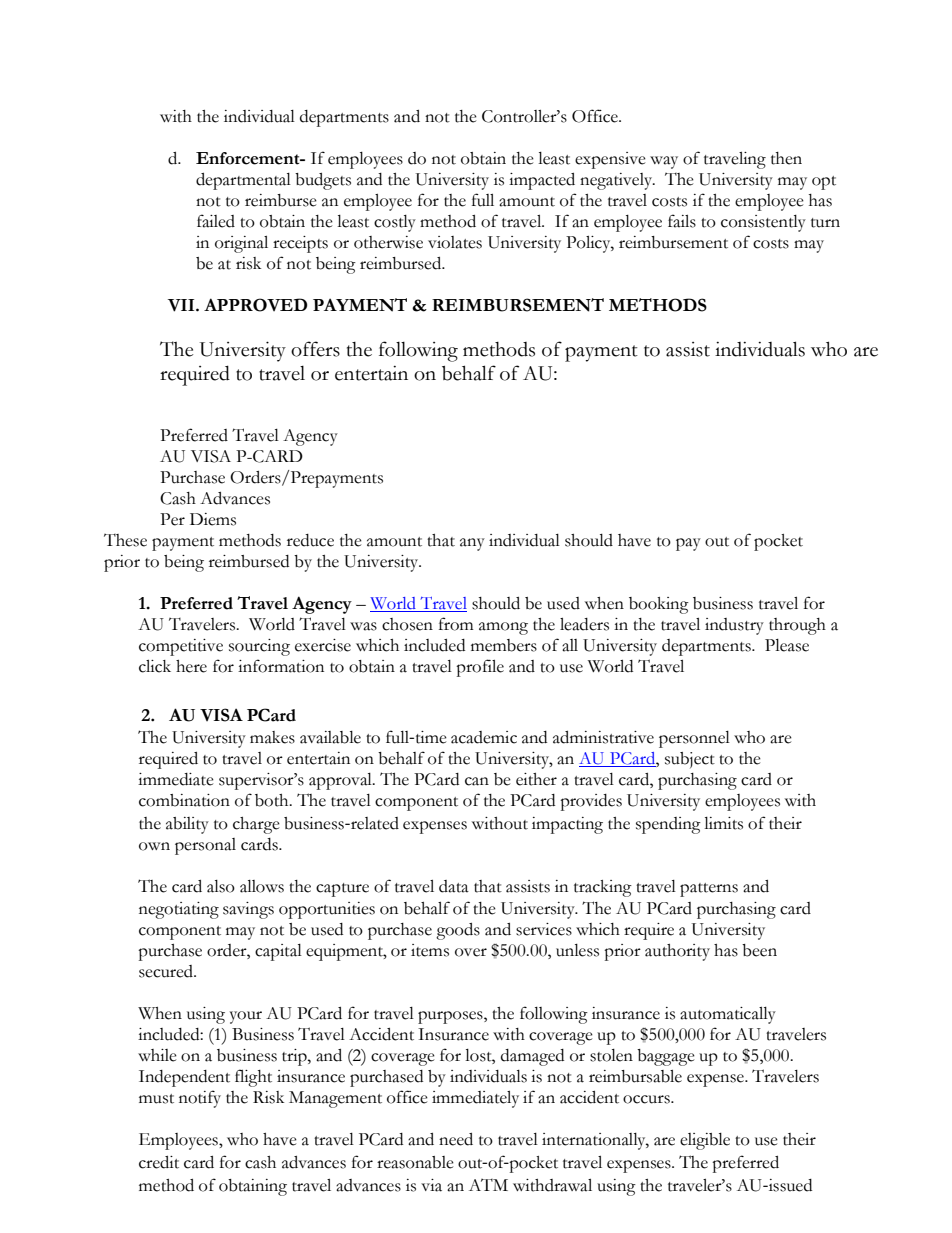 This screenshot has height=1233, width=952. Describe the element at coordinates (763, 223) in the screenshot. I see `consistently` at that location.
